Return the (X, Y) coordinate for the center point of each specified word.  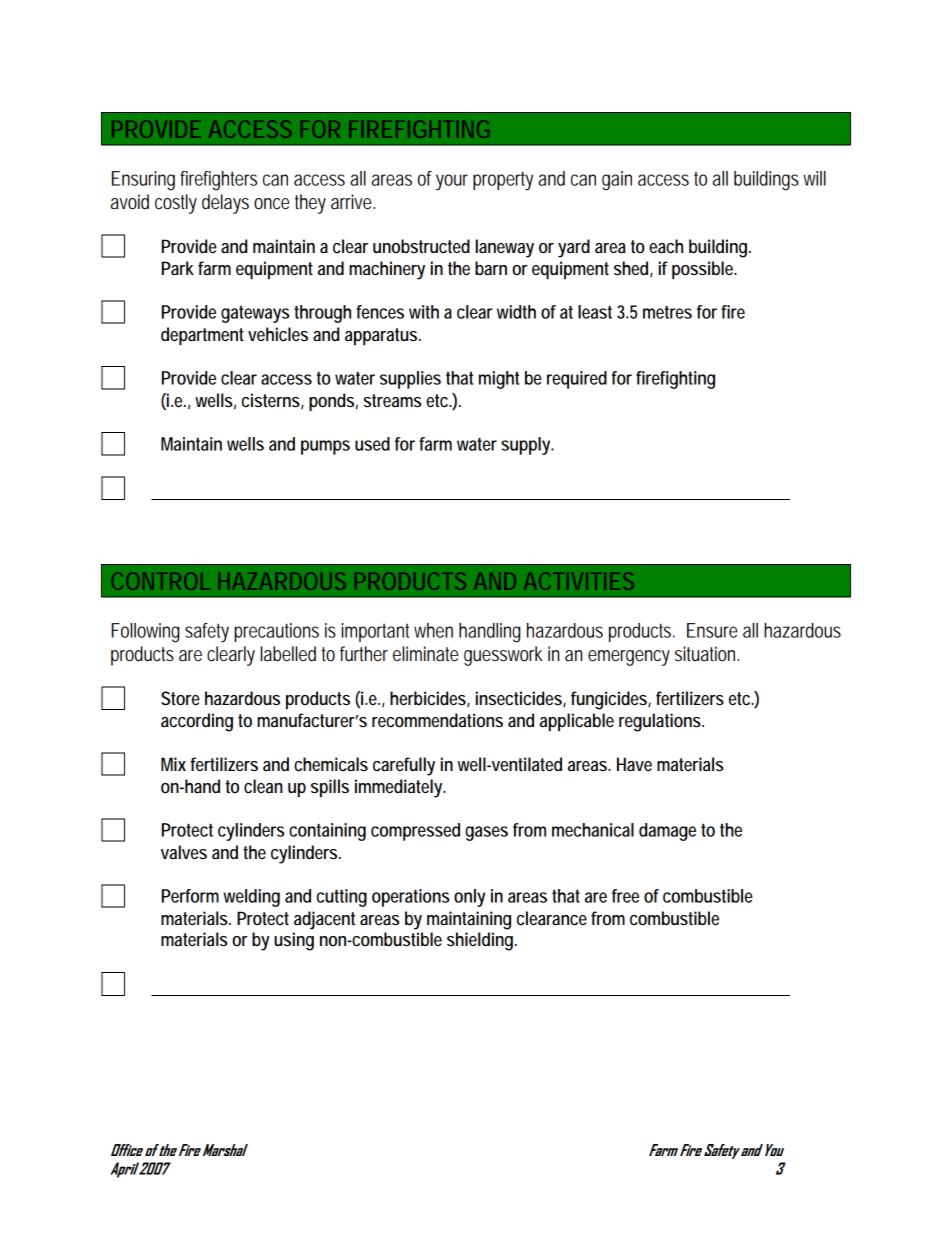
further (364, 654)
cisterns (273, 401)
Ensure (712, 630)
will (815, 178)
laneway (505, 248)
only (469, 898)
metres (667, 312)
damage (667, 832)
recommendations (437, 720)
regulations (661, 722)
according (197, 722)
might (499, 380)
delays (225, 204)
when (433, 630)
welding (252, 898)
